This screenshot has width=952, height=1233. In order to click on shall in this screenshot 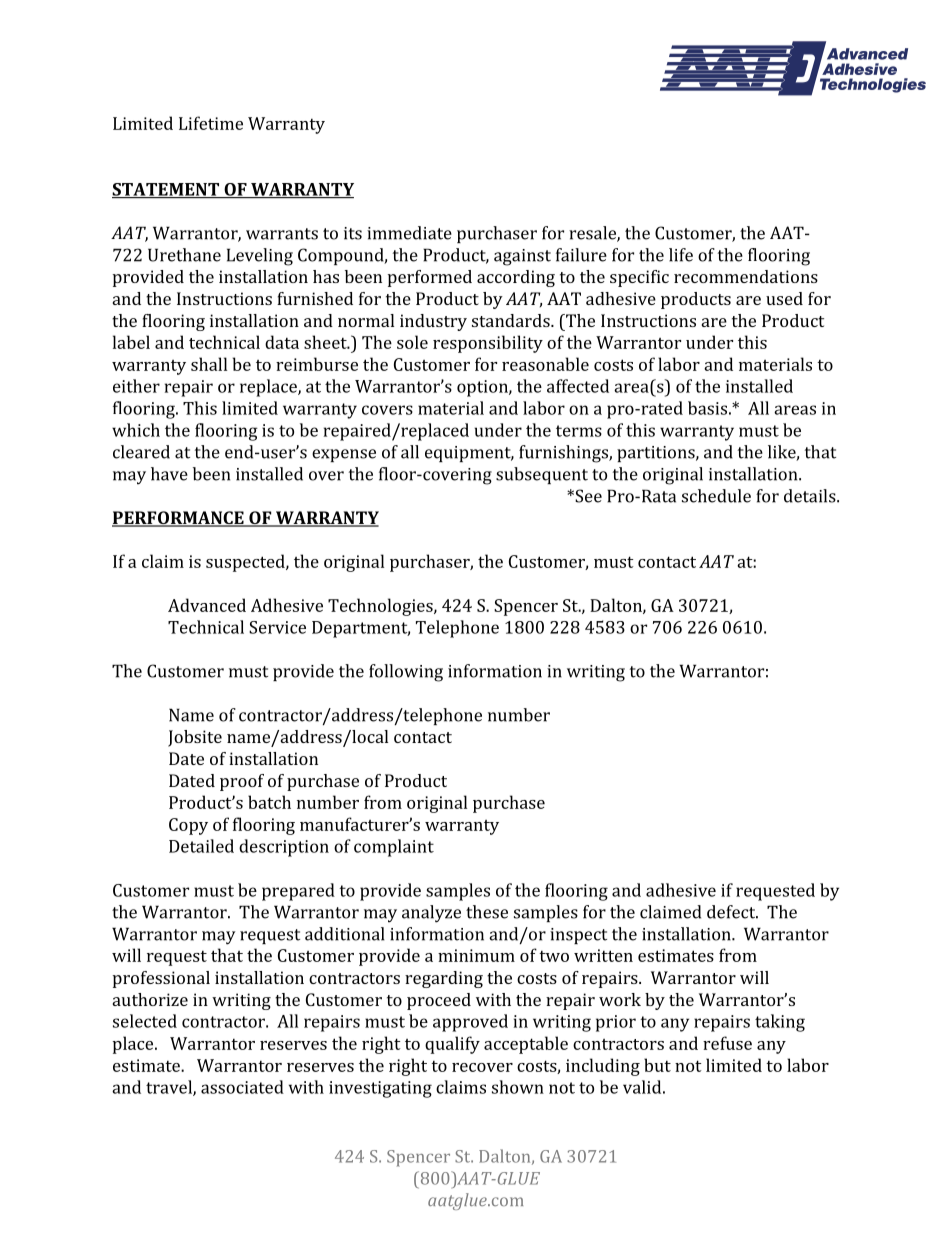, I will do `click(209, 364)`.
